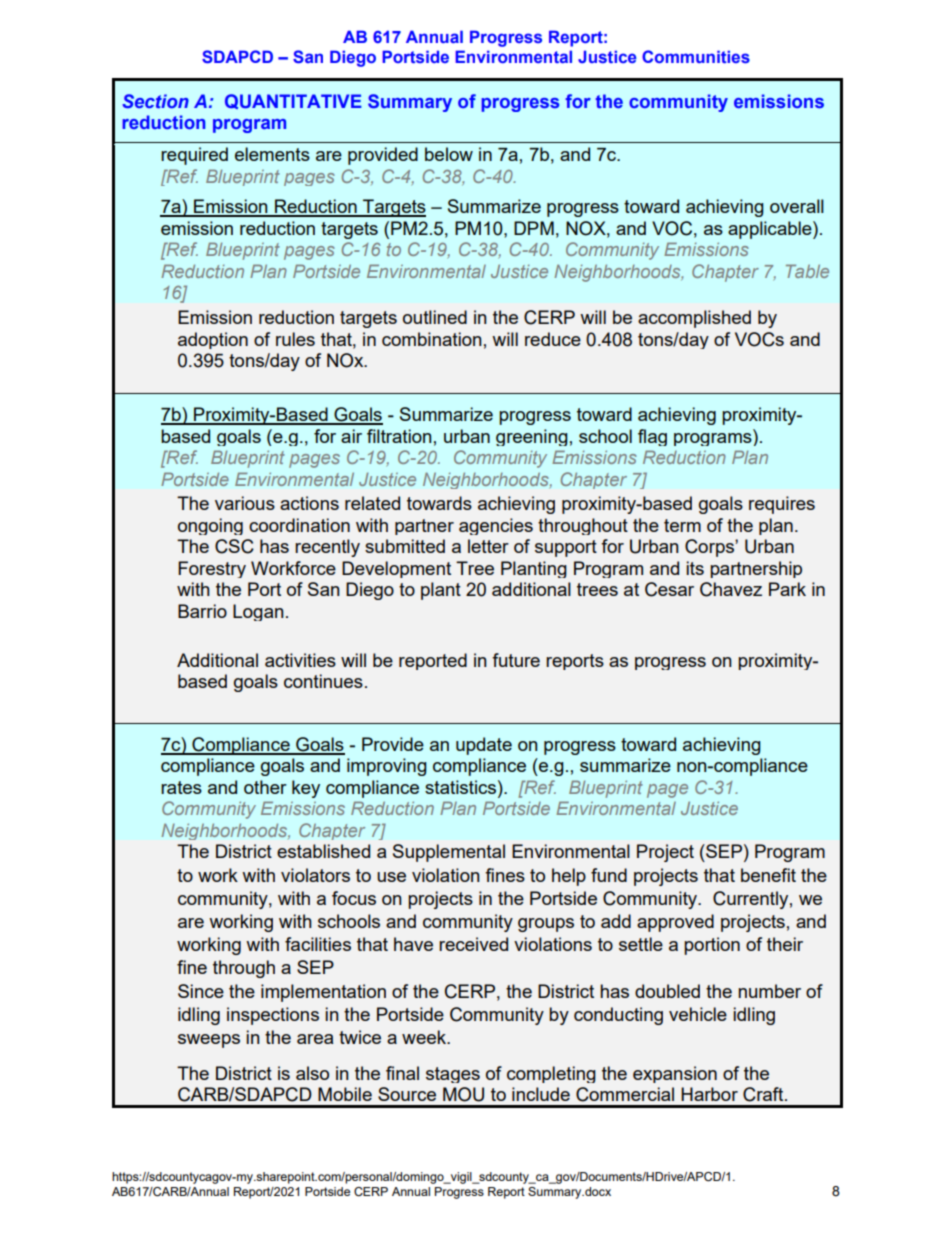 This screenshot has width=952, height=1233. What do you see at coordinates (768, 875) in the screenshot?
I see `benefit` at bounding box center [768, 875].
